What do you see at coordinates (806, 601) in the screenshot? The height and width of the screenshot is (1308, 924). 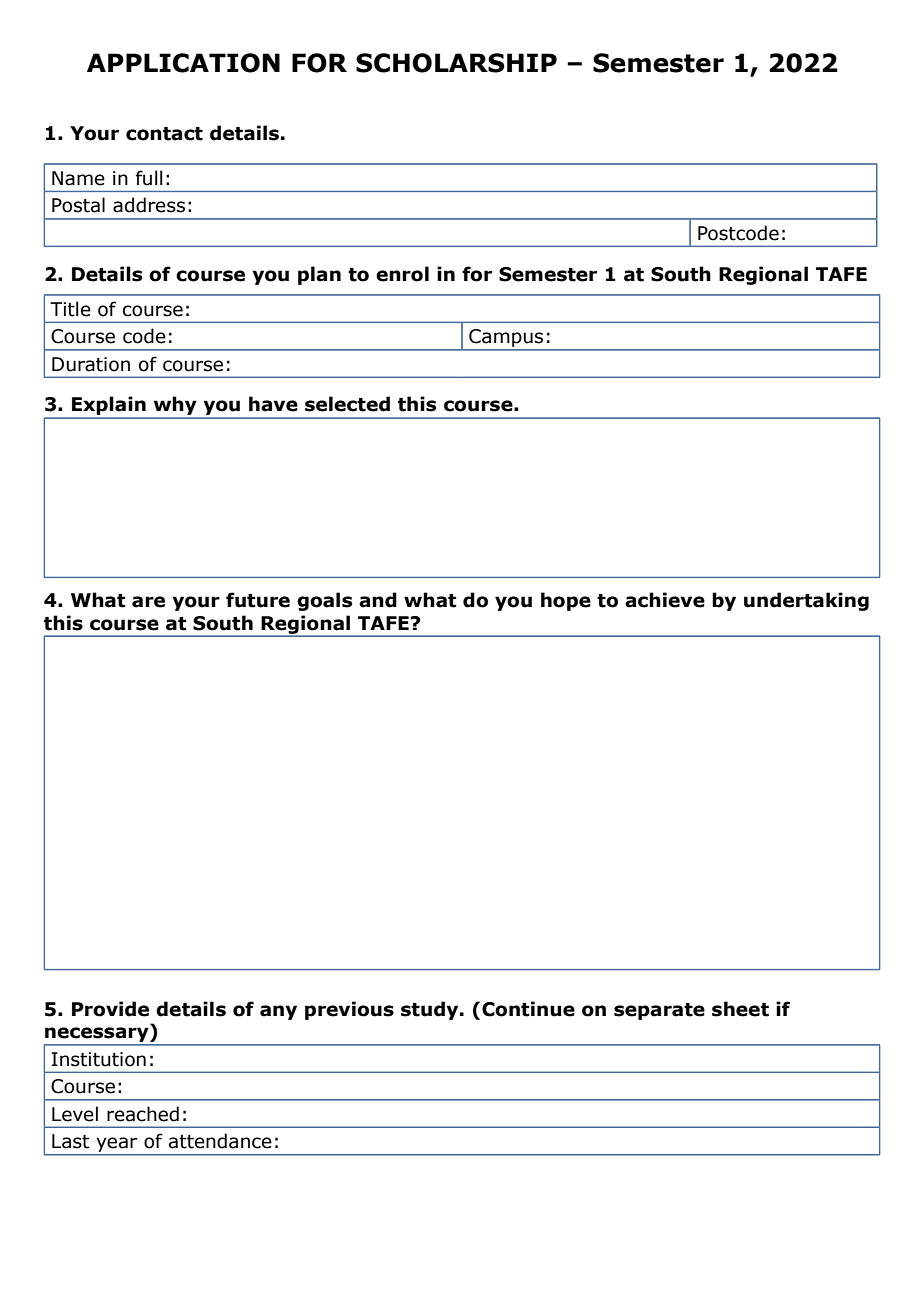 I see `undertaking` at bounding box center [806, 601].
